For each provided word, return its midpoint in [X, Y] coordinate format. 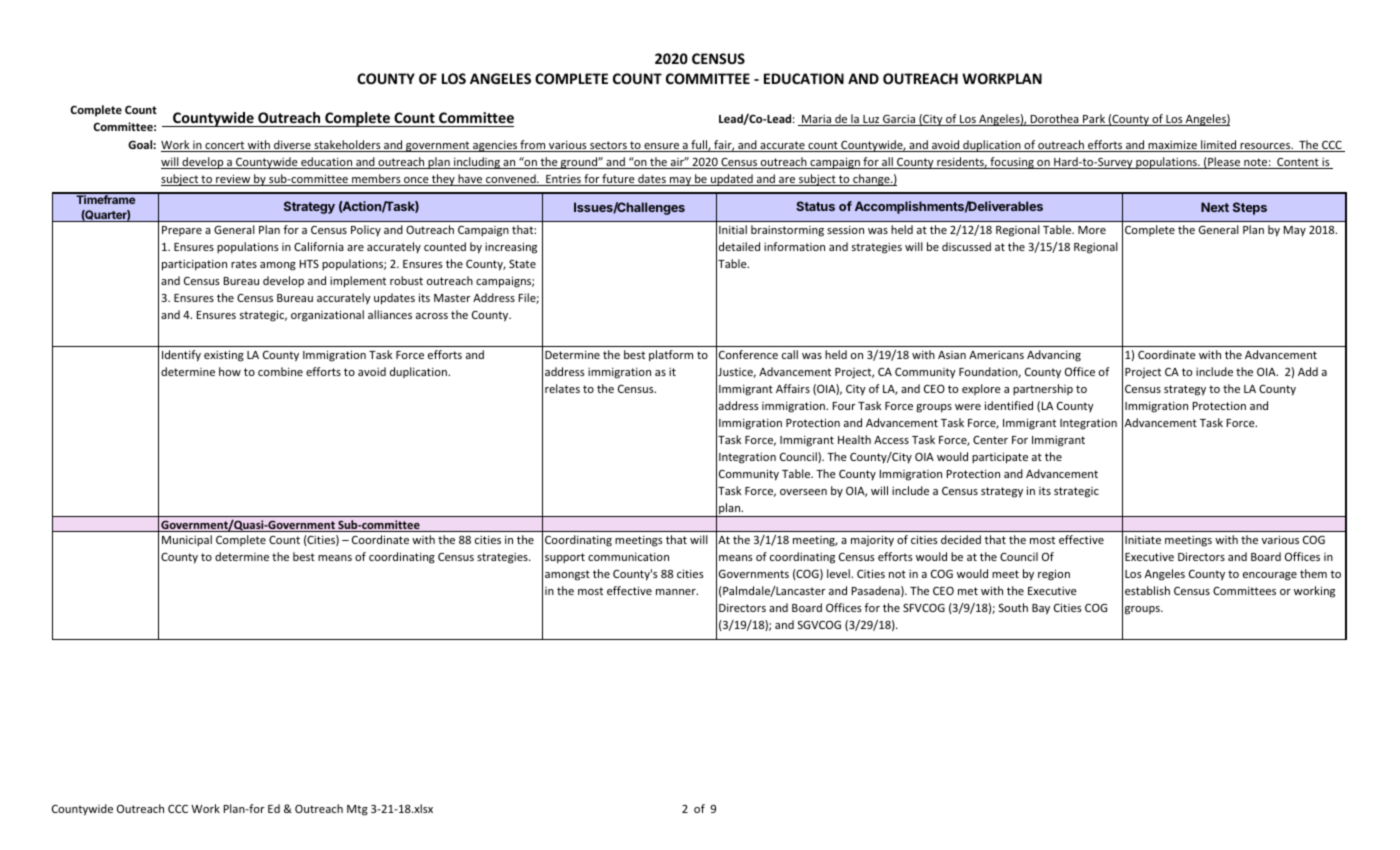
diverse [292, 146]
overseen [803, 492]
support [565, 558]
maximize [1172, 146]
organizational [327, 316]
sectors [608, 146]
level [839, 573]
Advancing [1054, 356]
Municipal [187, 540]
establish [1147, 590]
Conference [748, 354]
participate [1000, 458]
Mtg [357, 810]
